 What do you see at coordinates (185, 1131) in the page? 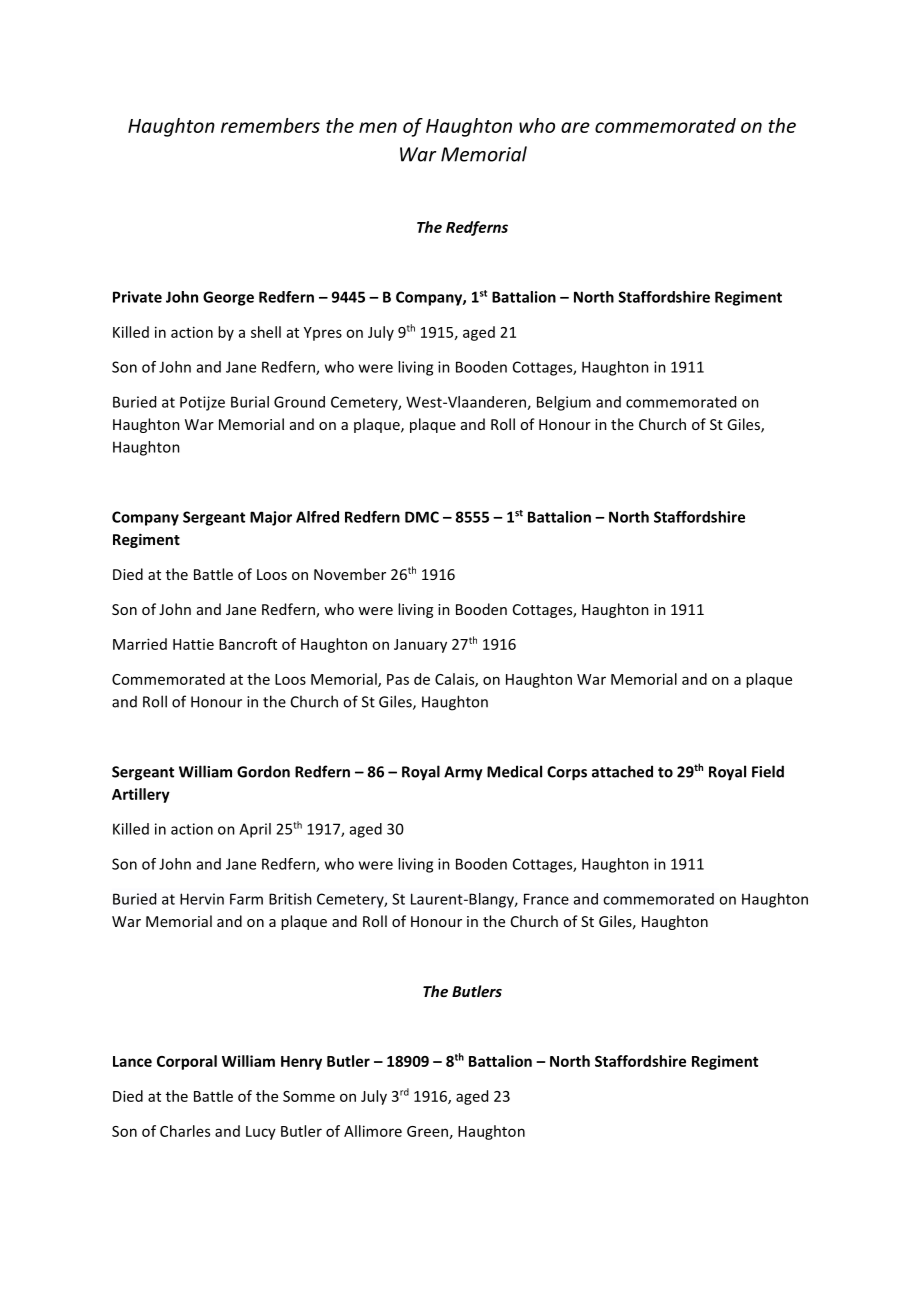
I see `Charles` at bounding box center [185, 1131].
